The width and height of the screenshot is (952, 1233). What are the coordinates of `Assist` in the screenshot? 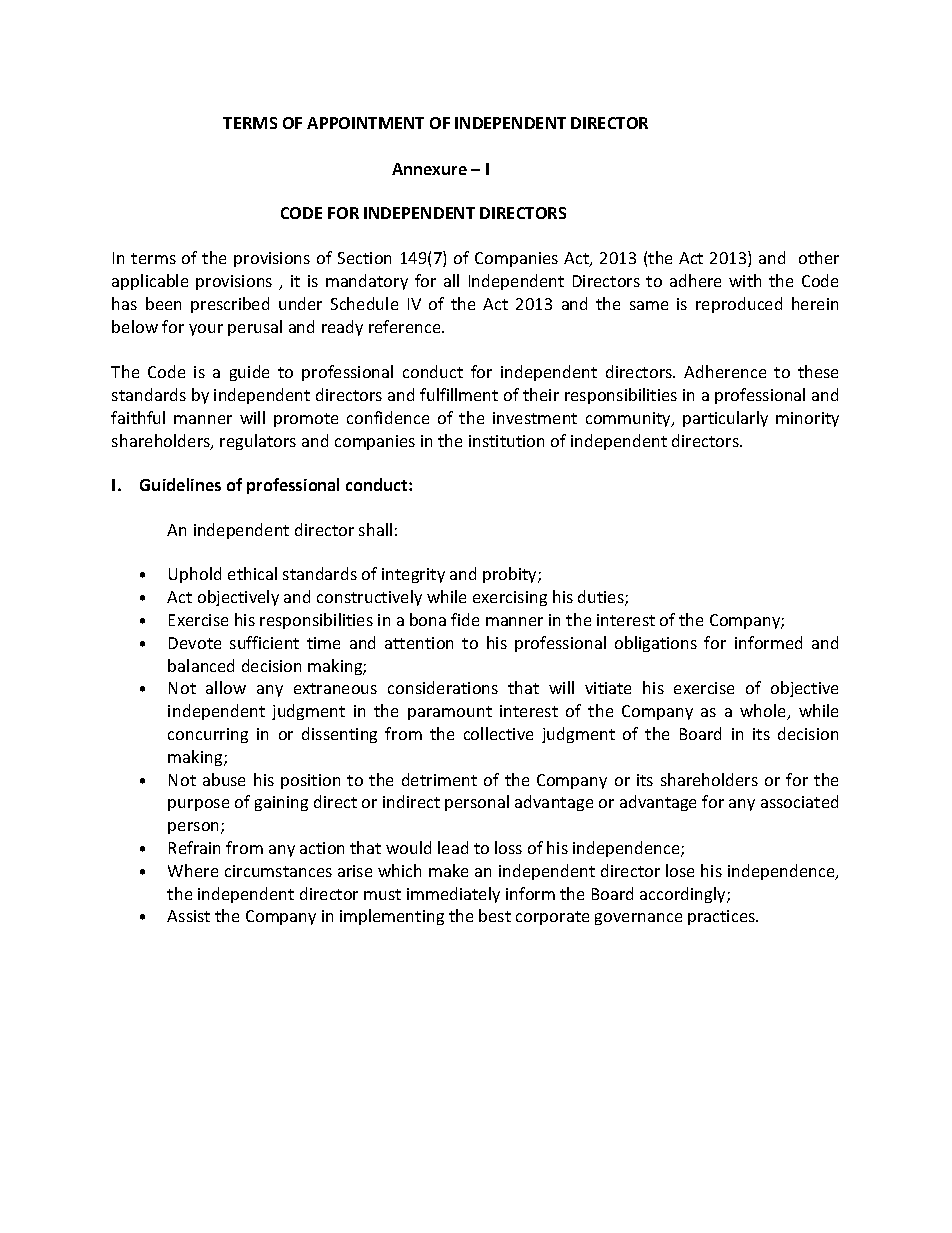 It's located at (188, 916).
